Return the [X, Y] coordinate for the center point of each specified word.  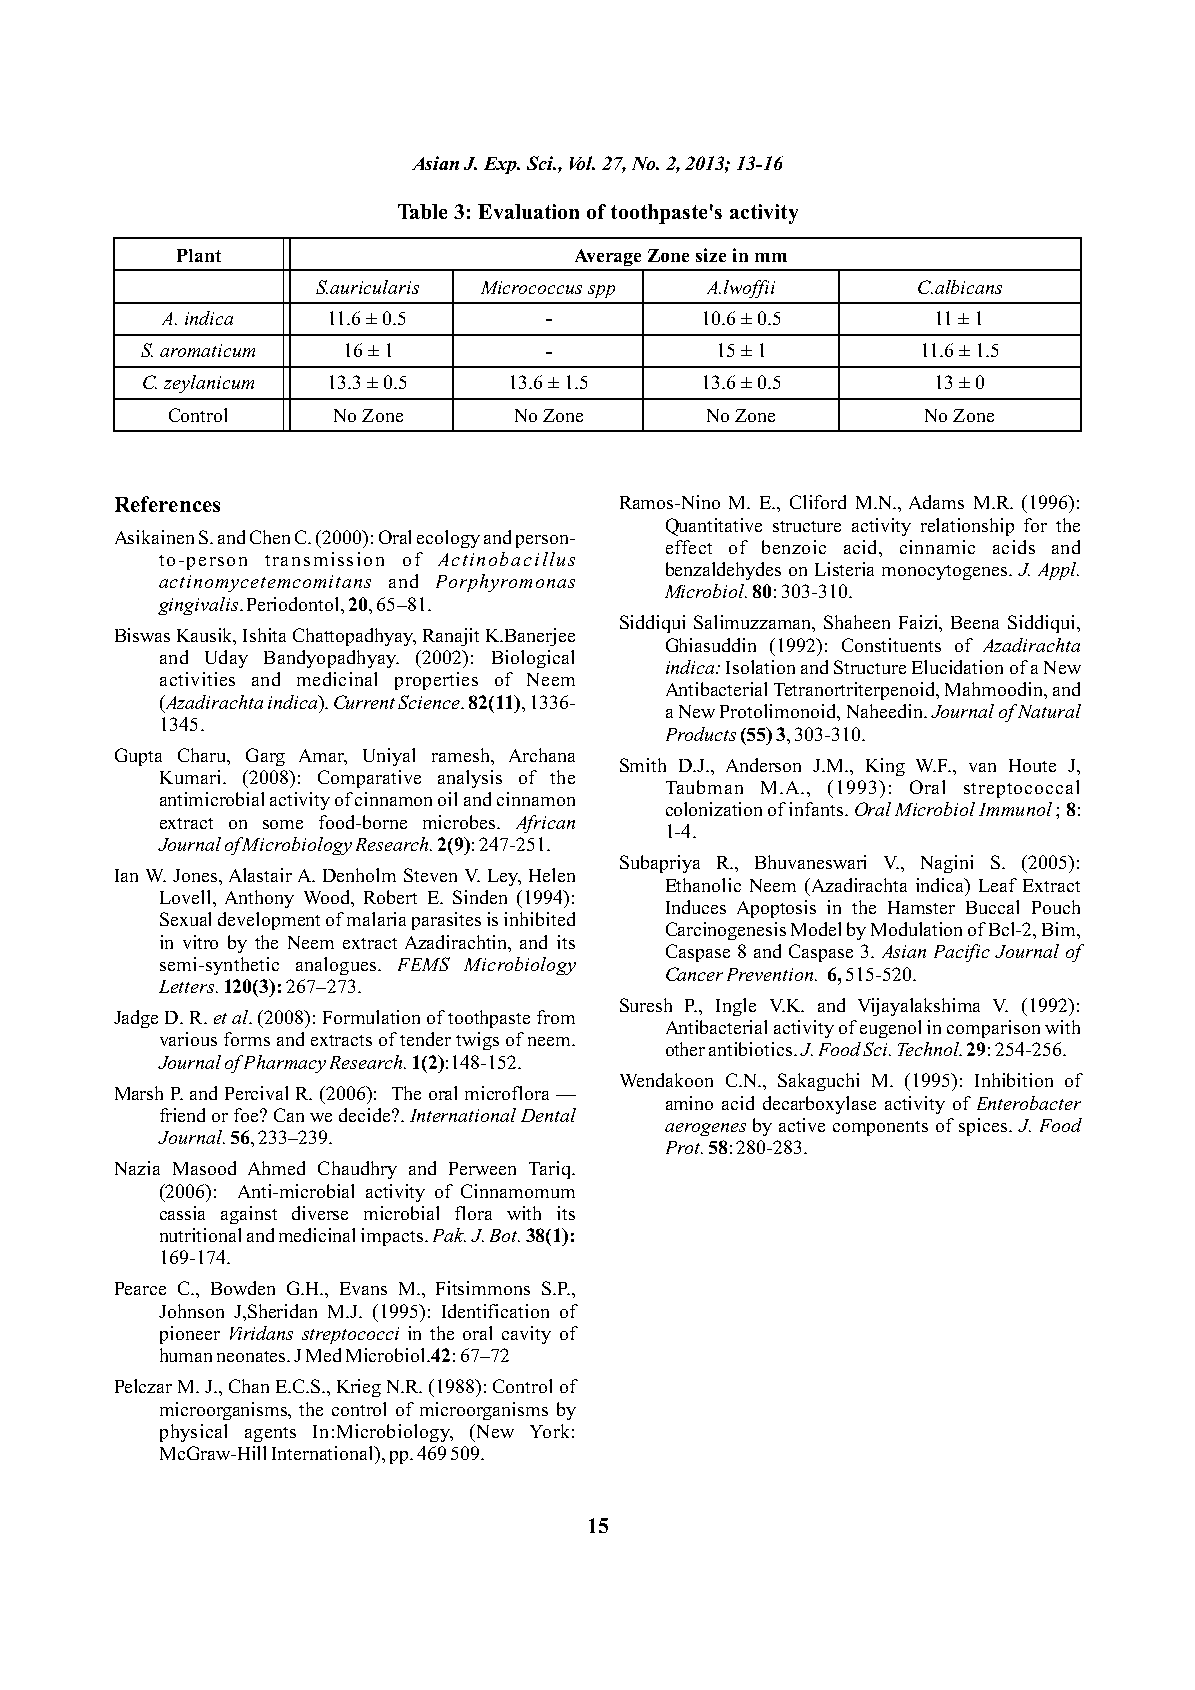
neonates [253, 1356]
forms [247, 1039]
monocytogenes [946, 572]
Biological [533, 659]
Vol [582, 163]
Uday [226, 659]
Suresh [646, 1005]
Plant [199, 255]
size [711, 255]
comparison [993, 1029]
